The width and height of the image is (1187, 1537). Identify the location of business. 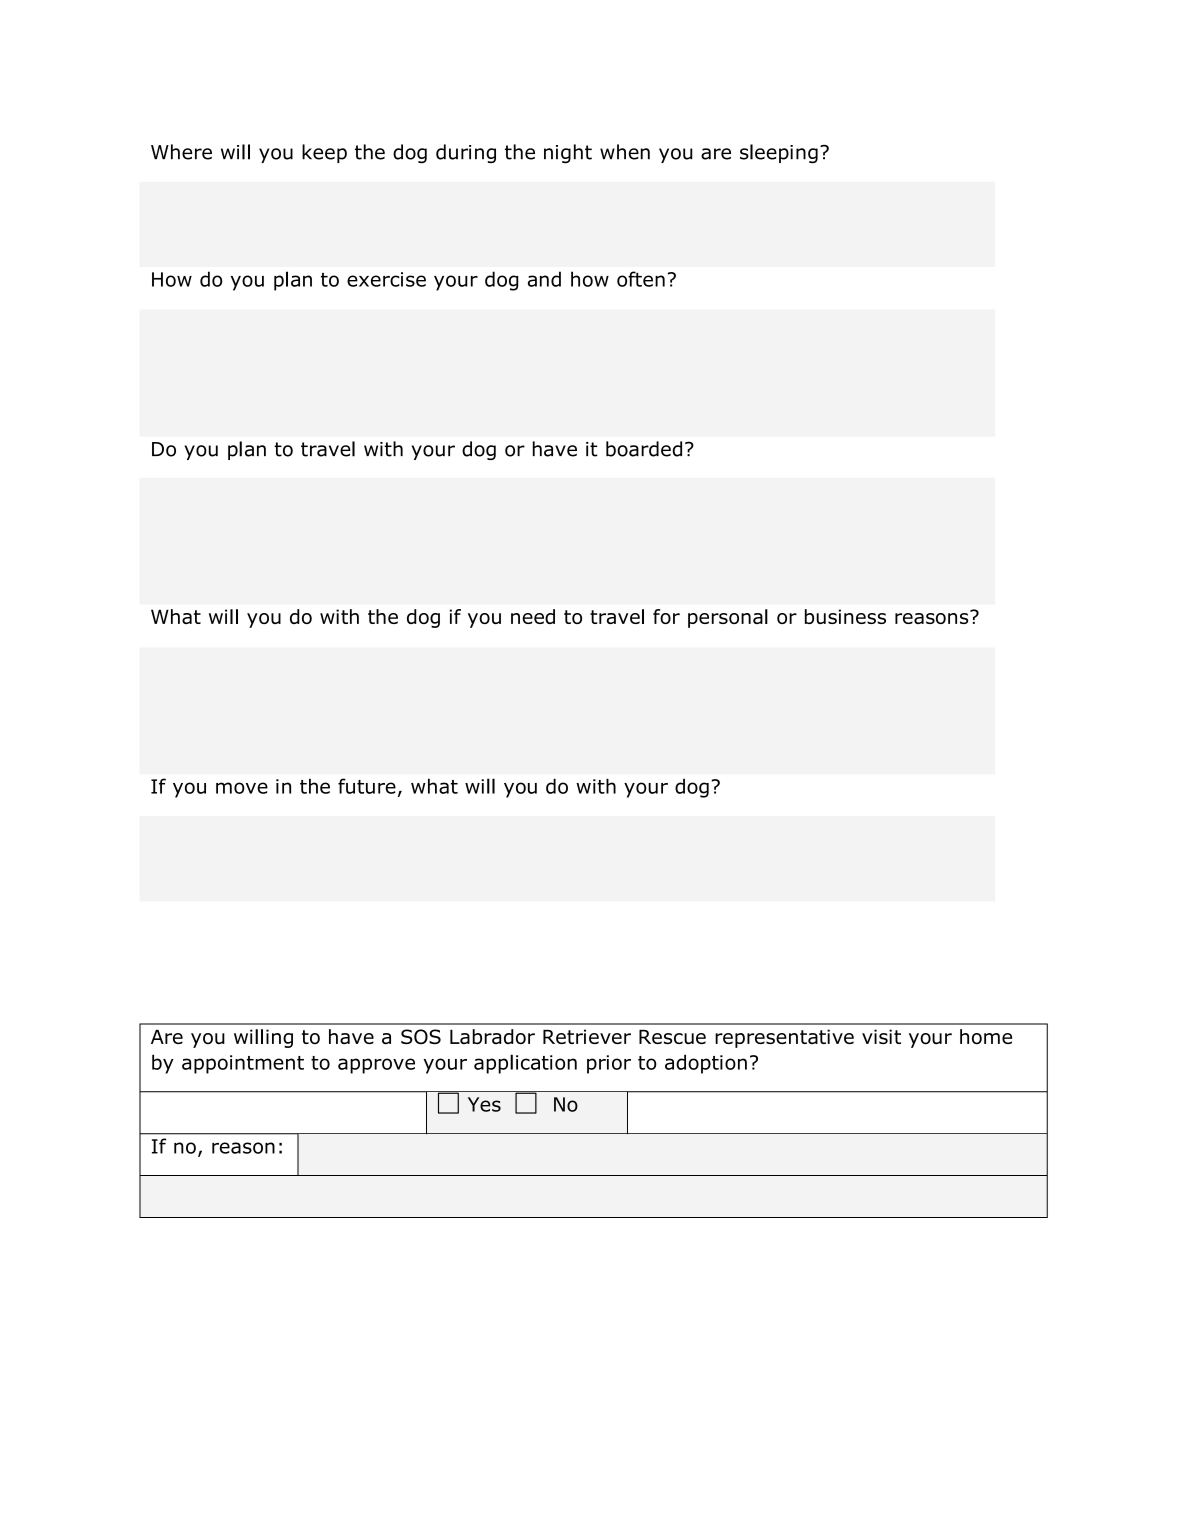
(845, 616).
